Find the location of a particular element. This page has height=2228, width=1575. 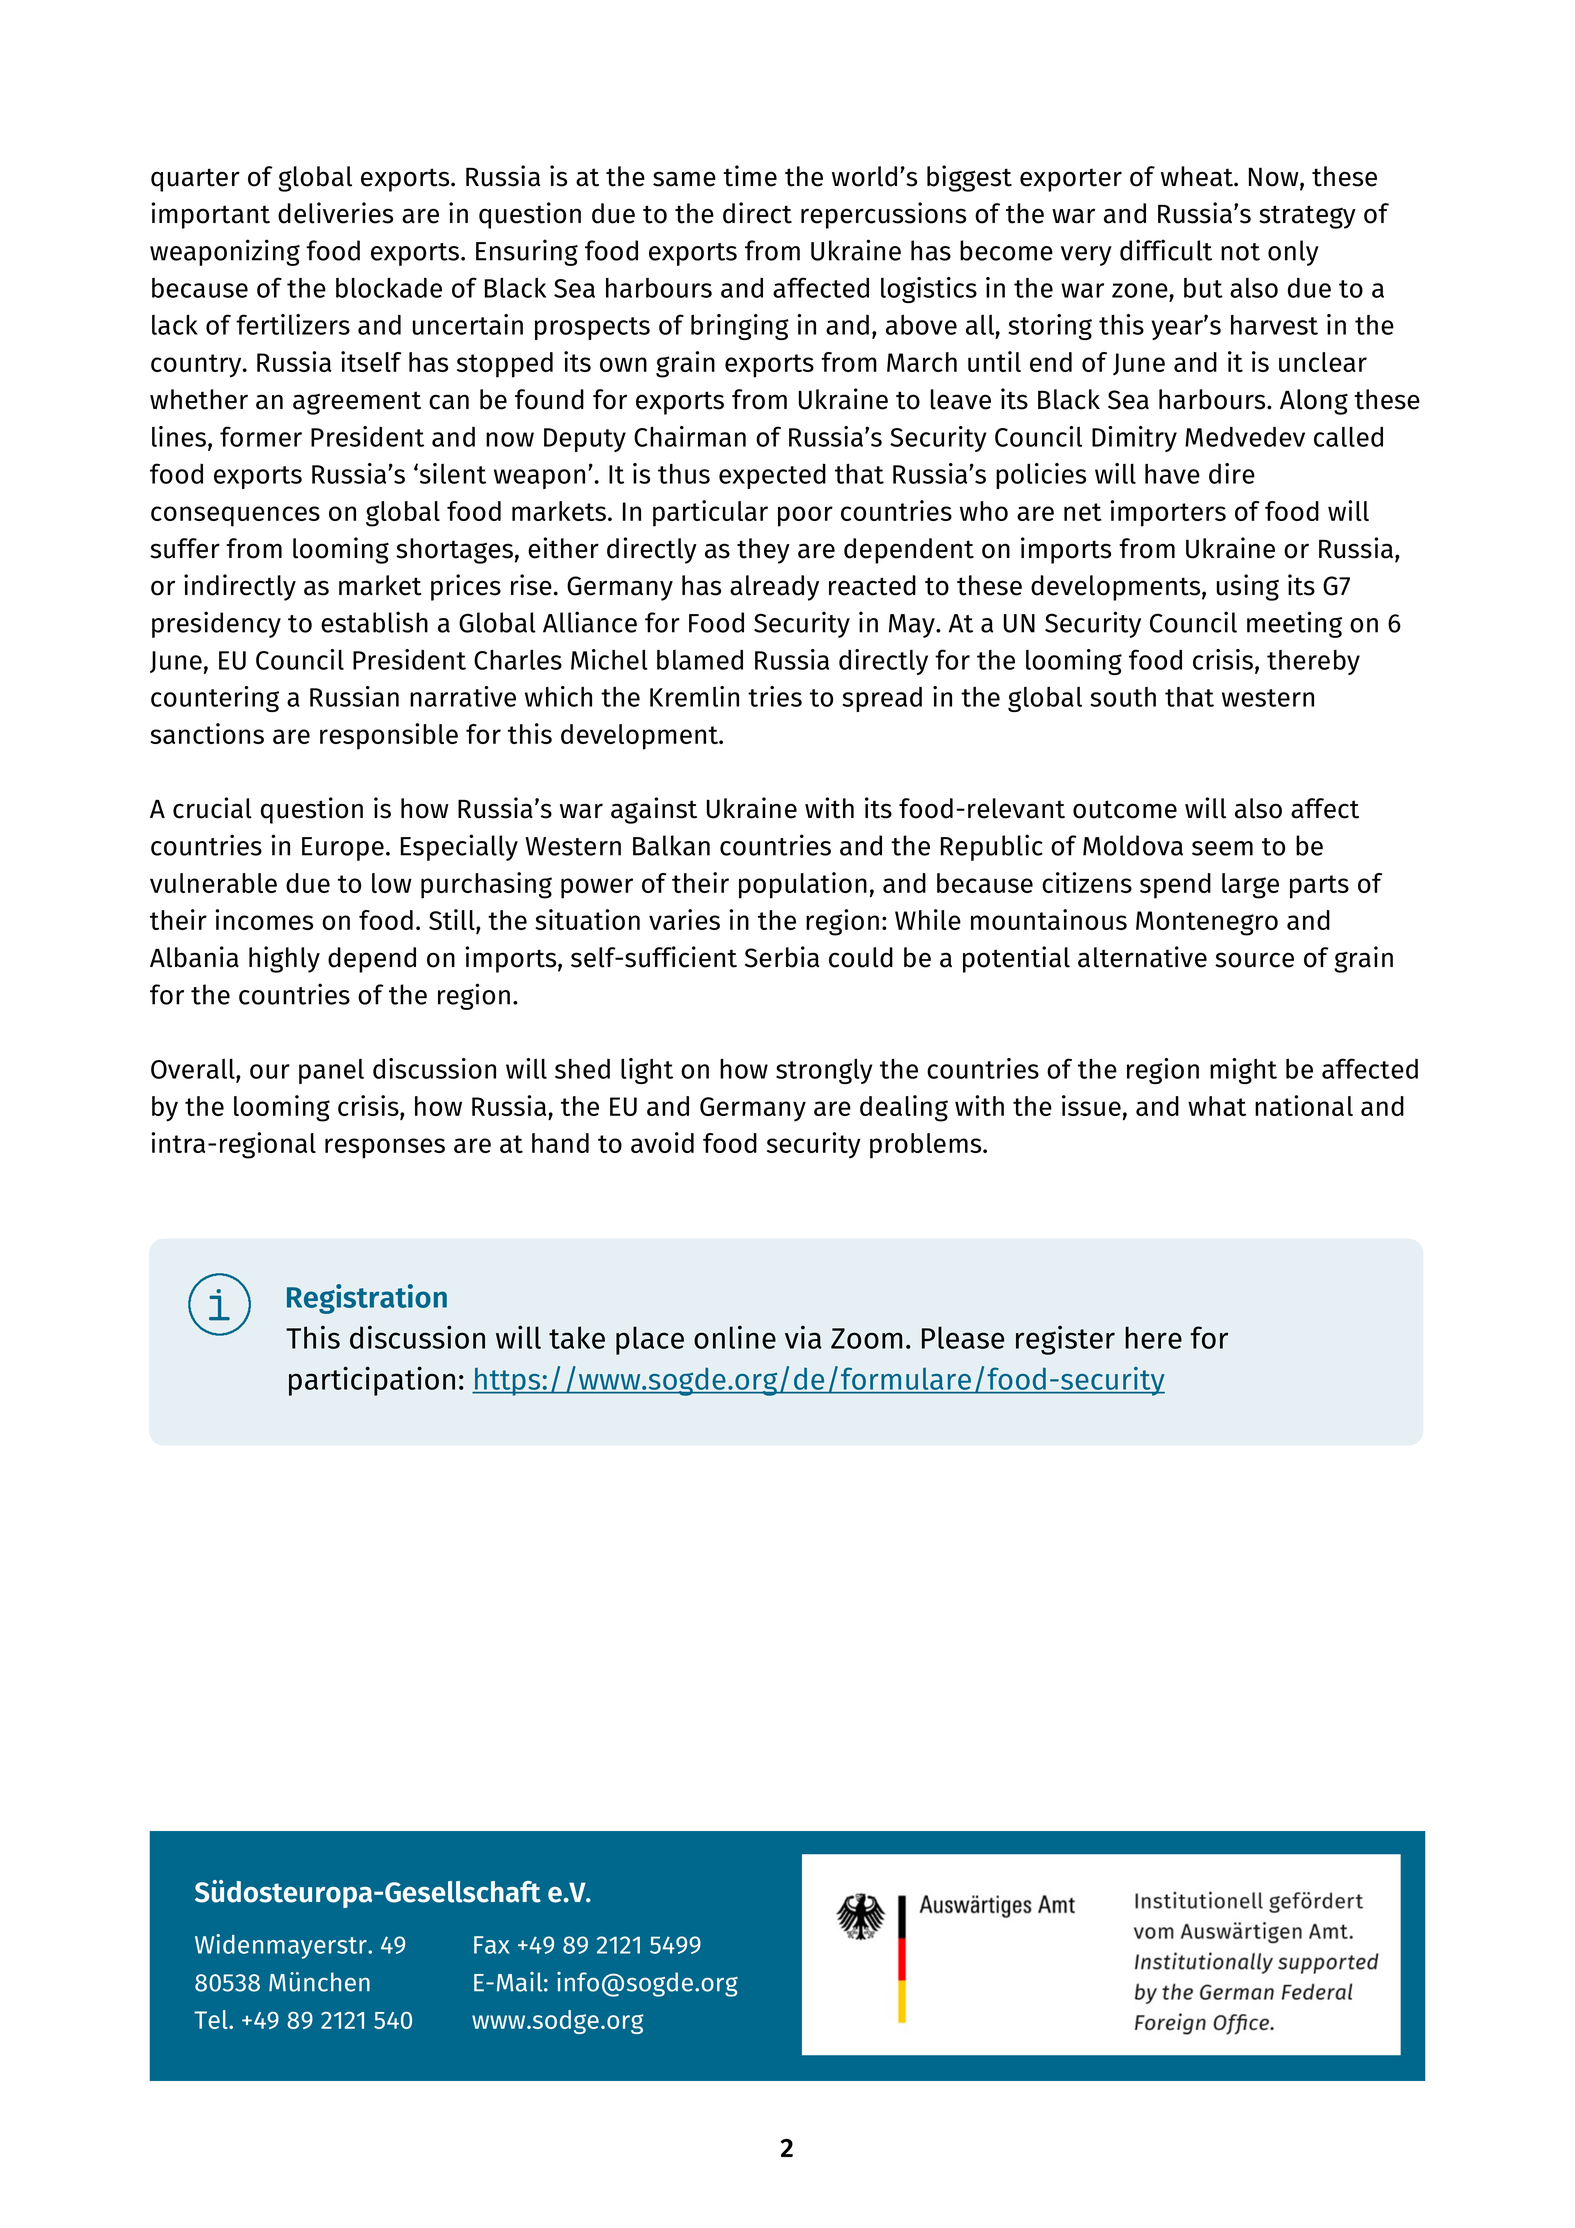

strongly is located at coordinates (824, 1071).
